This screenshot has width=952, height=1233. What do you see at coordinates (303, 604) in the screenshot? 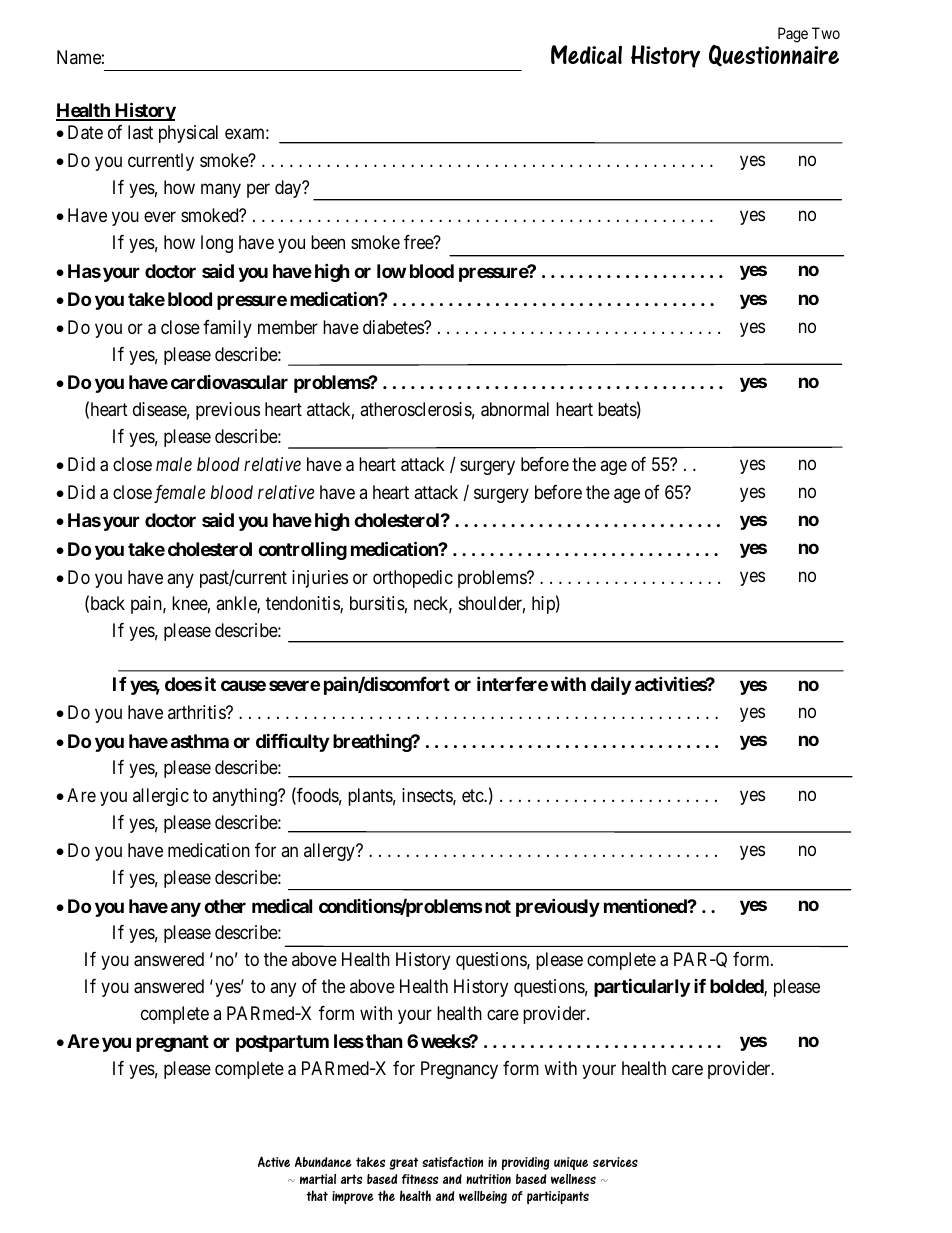
I see `tendonitis` at bounding box center [303, 604].
